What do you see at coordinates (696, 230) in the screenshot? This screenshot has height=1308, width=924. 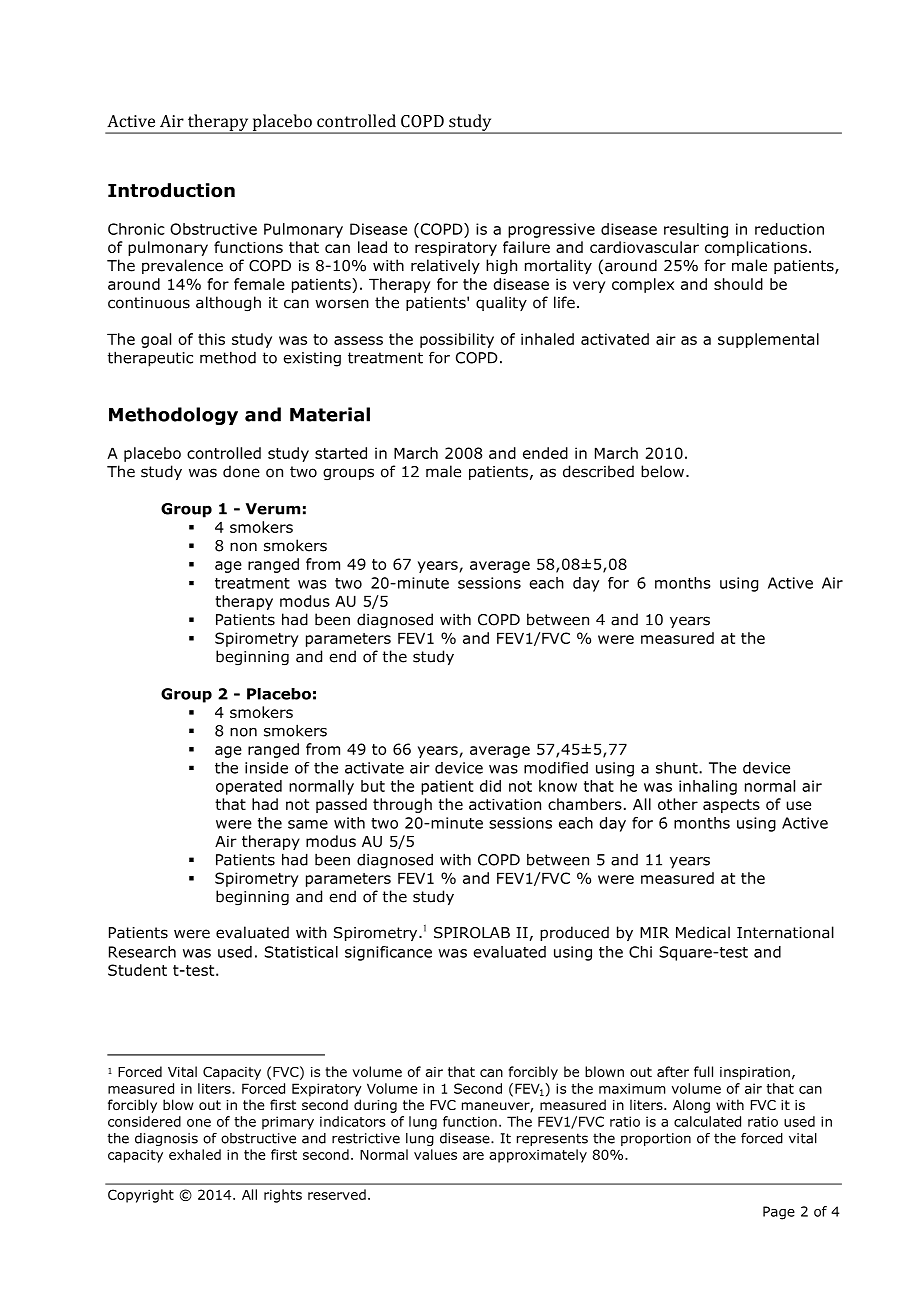 I see `resulting` at bounding box center [696, 230].
